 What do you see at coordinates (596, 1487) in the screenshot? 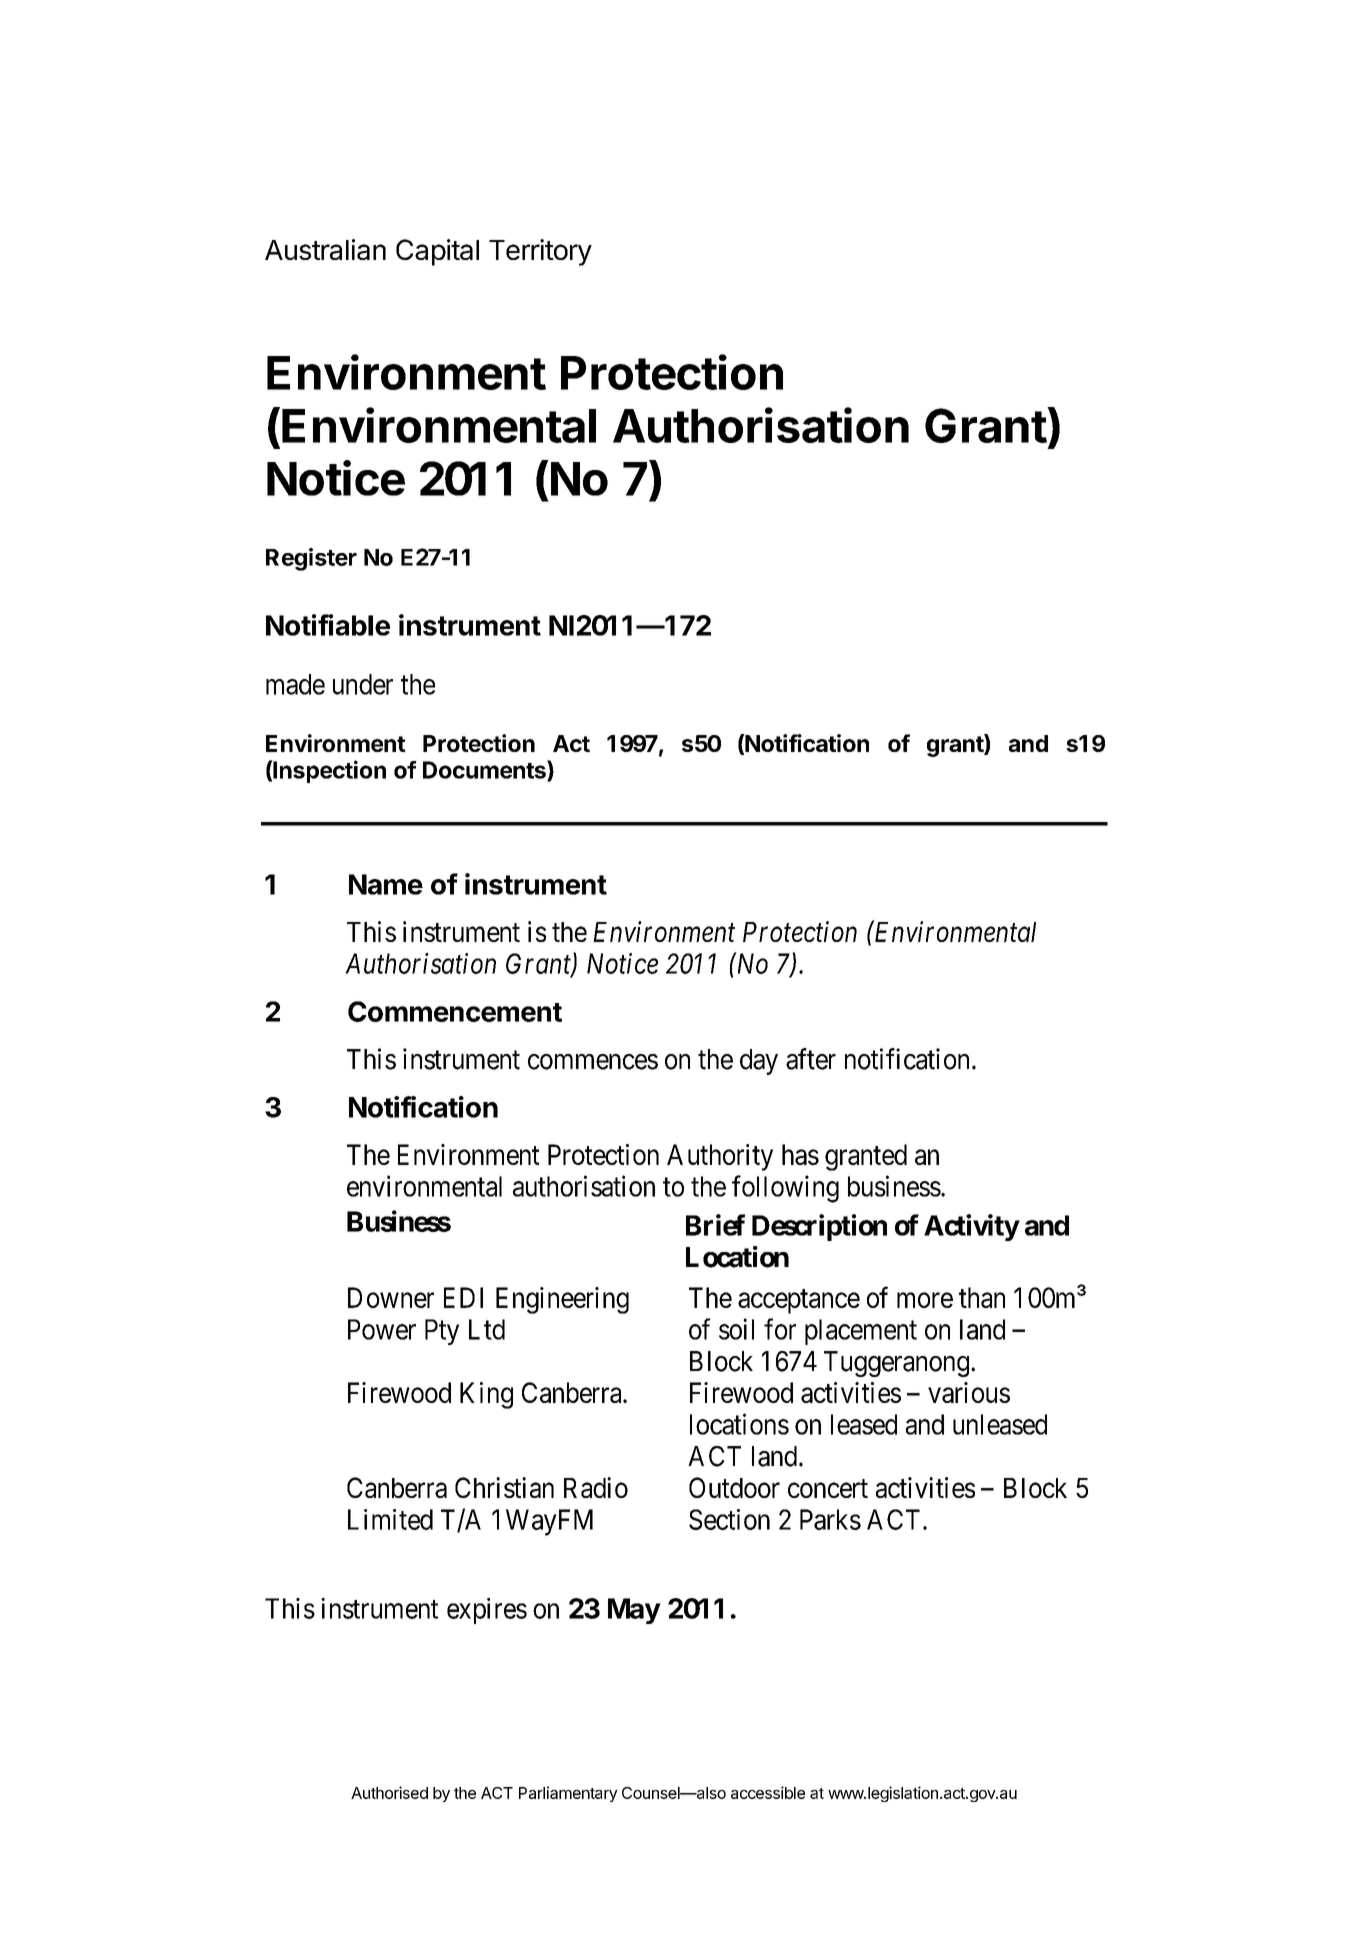
I see `Radio` at bounding box center [596, 1487].
